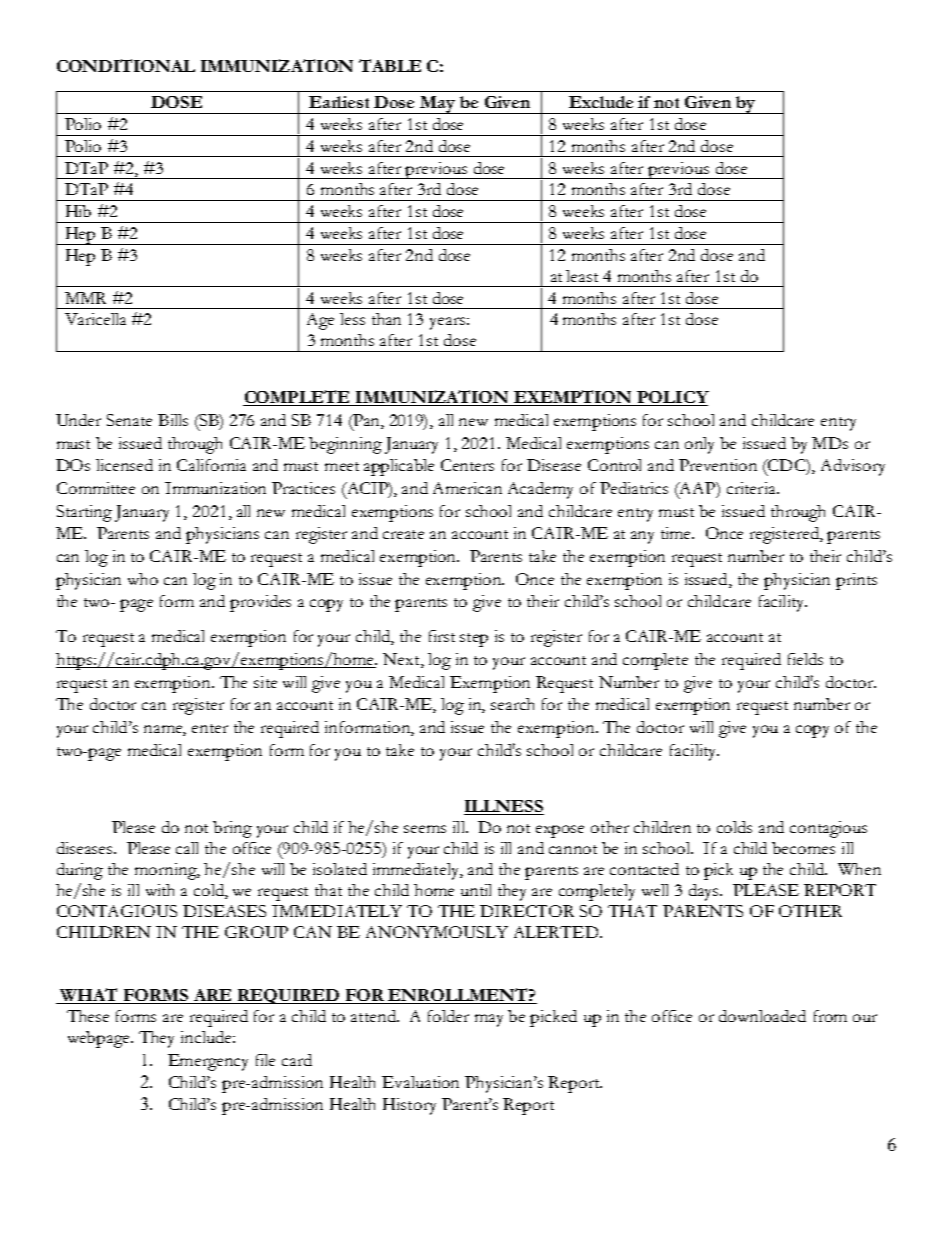 This screenshot has height=1233, width=952. What do you see at coordinates (447, 323) in the screenshot?
I see `years` at bounding box center [447, 323].
